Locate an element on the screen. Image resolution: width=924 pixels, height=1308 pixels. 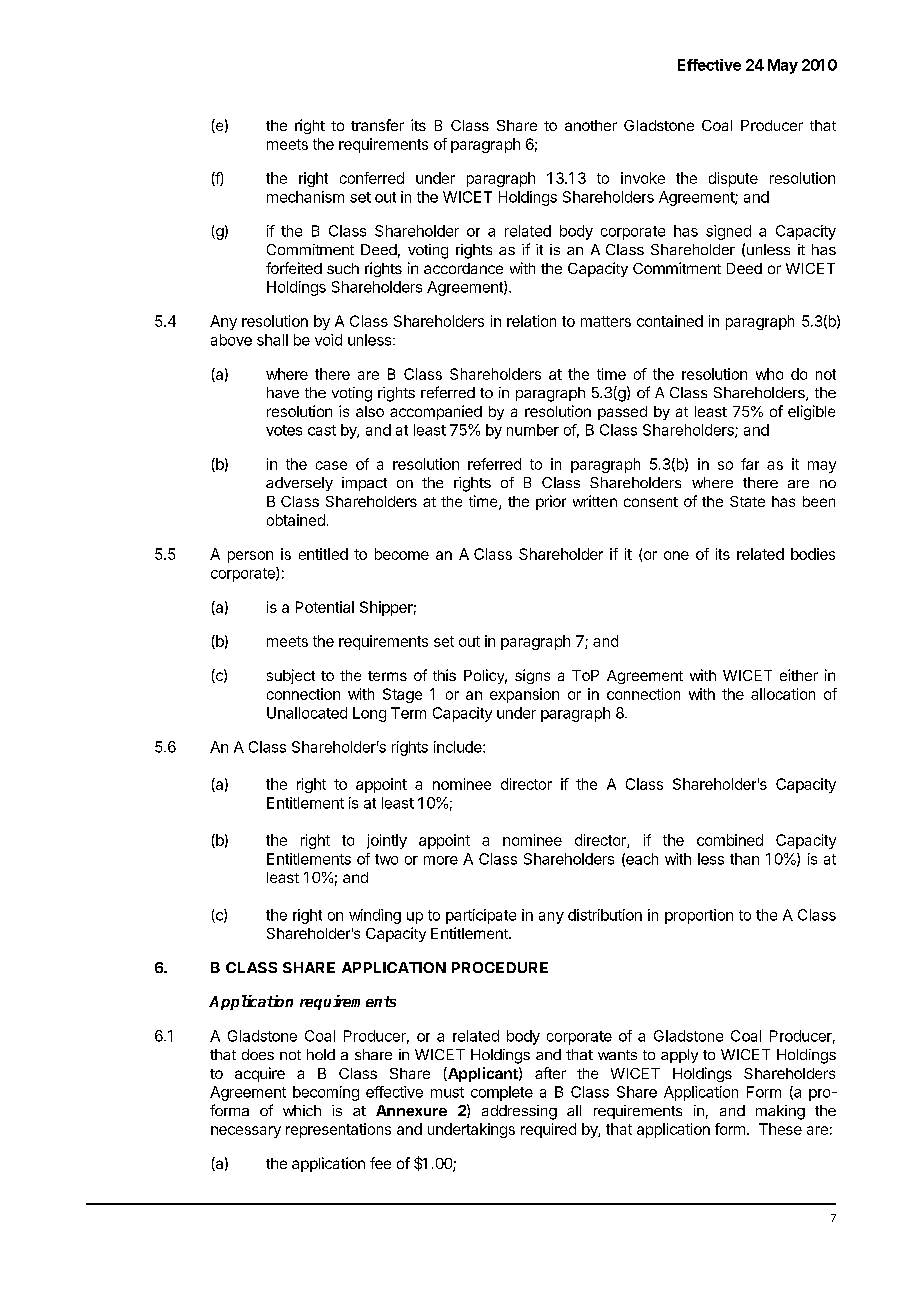
signs is located at coordinates (532, 676).
